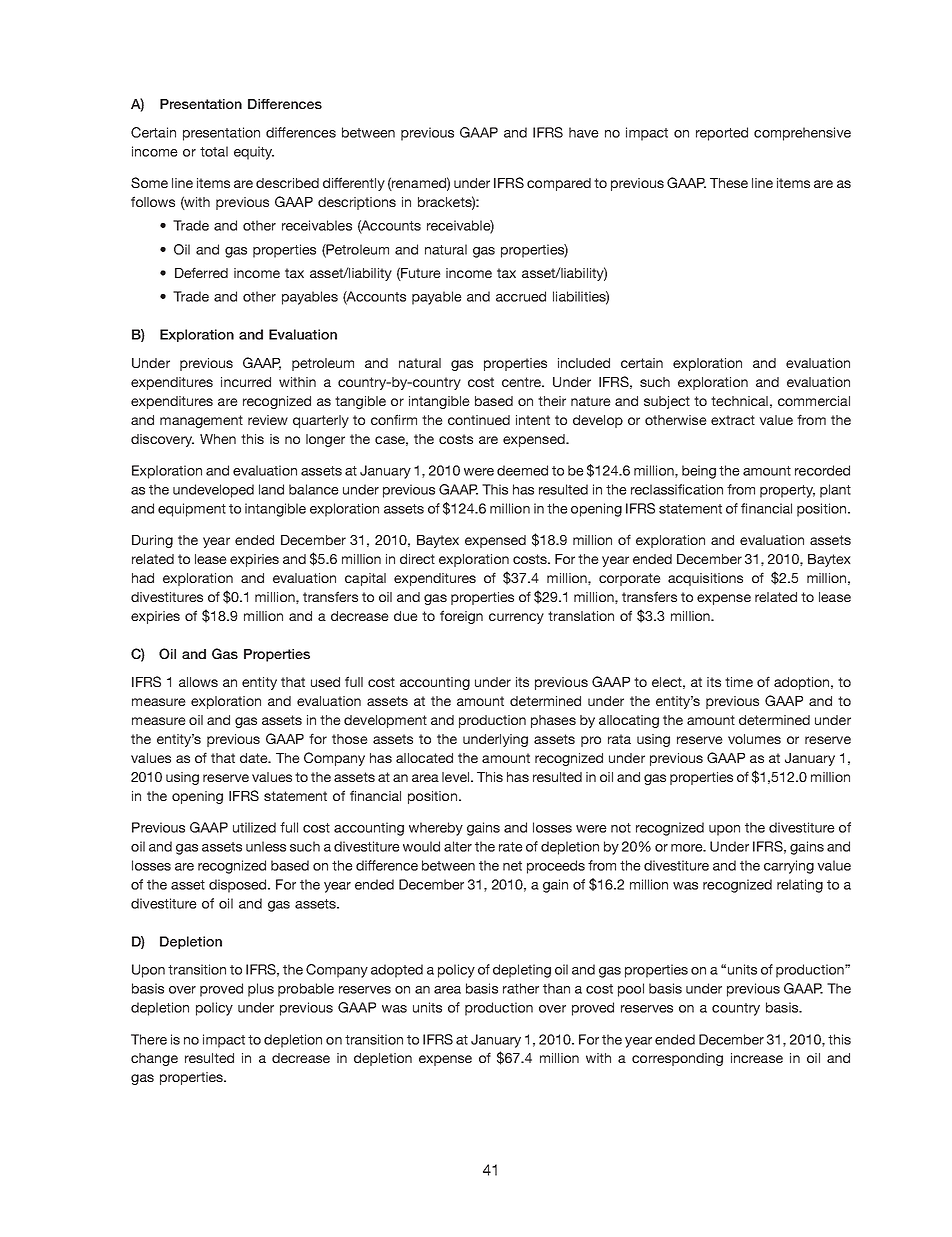  What do you see at coordinates (255, 758) in the page?
I see `date` at bounding box center [255, 758].
